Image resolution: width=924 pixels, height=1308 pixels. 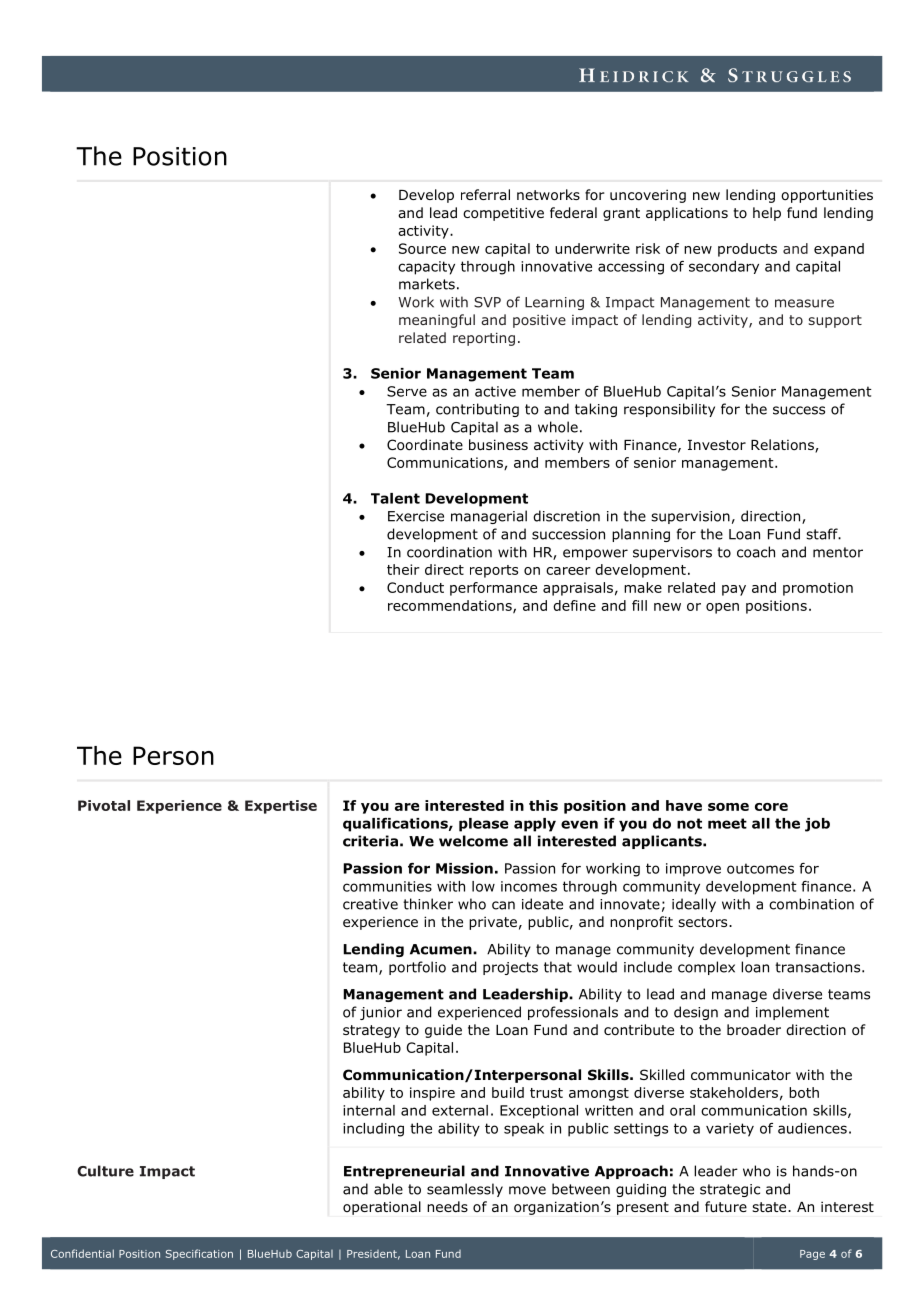 I want to click on some, so click(x=728, y=807).
